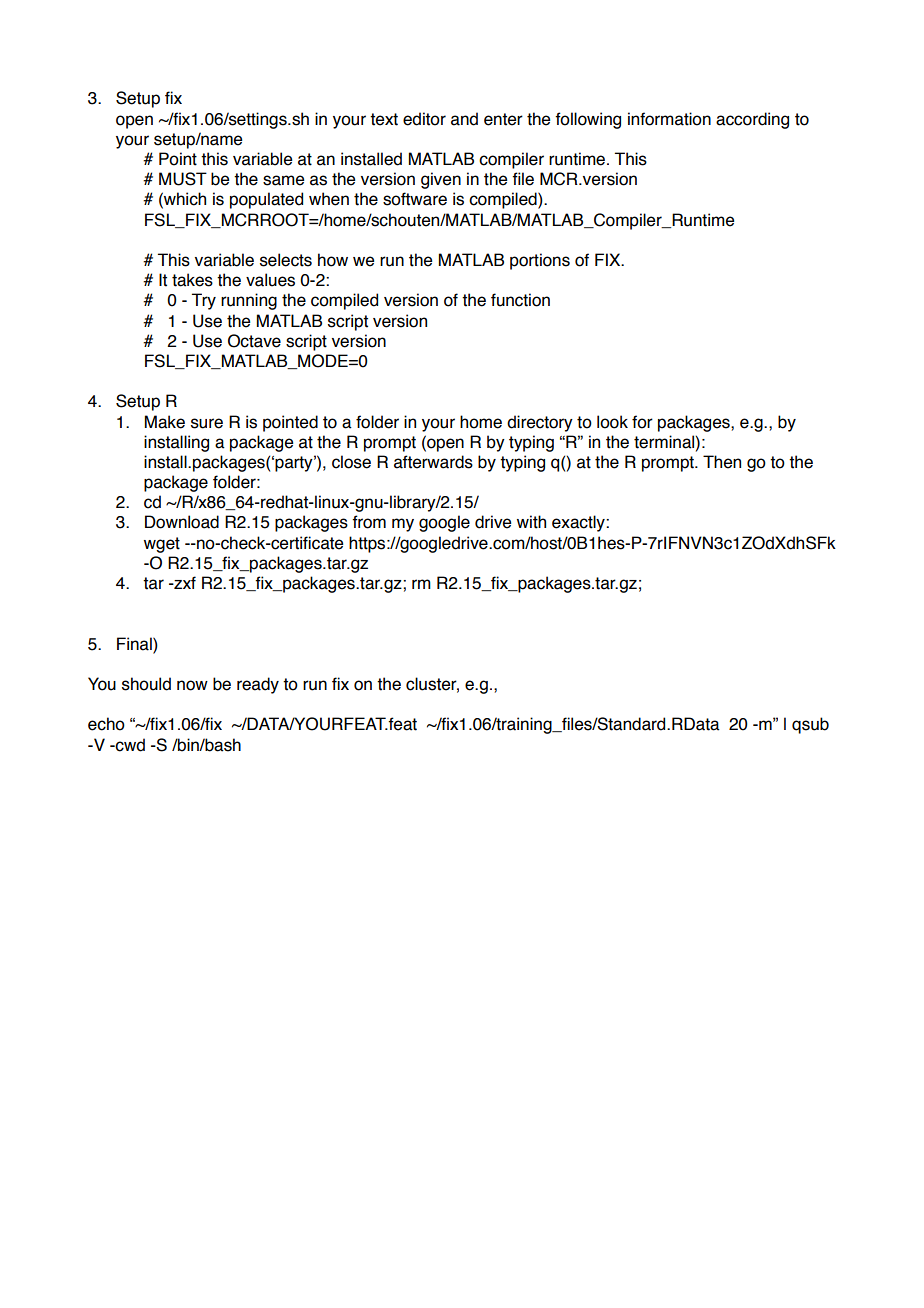 The image size is (924, 1308). What do you see at coordinates (165, 422) in the image?
I see `Make` at bounding box center [165, 422].
